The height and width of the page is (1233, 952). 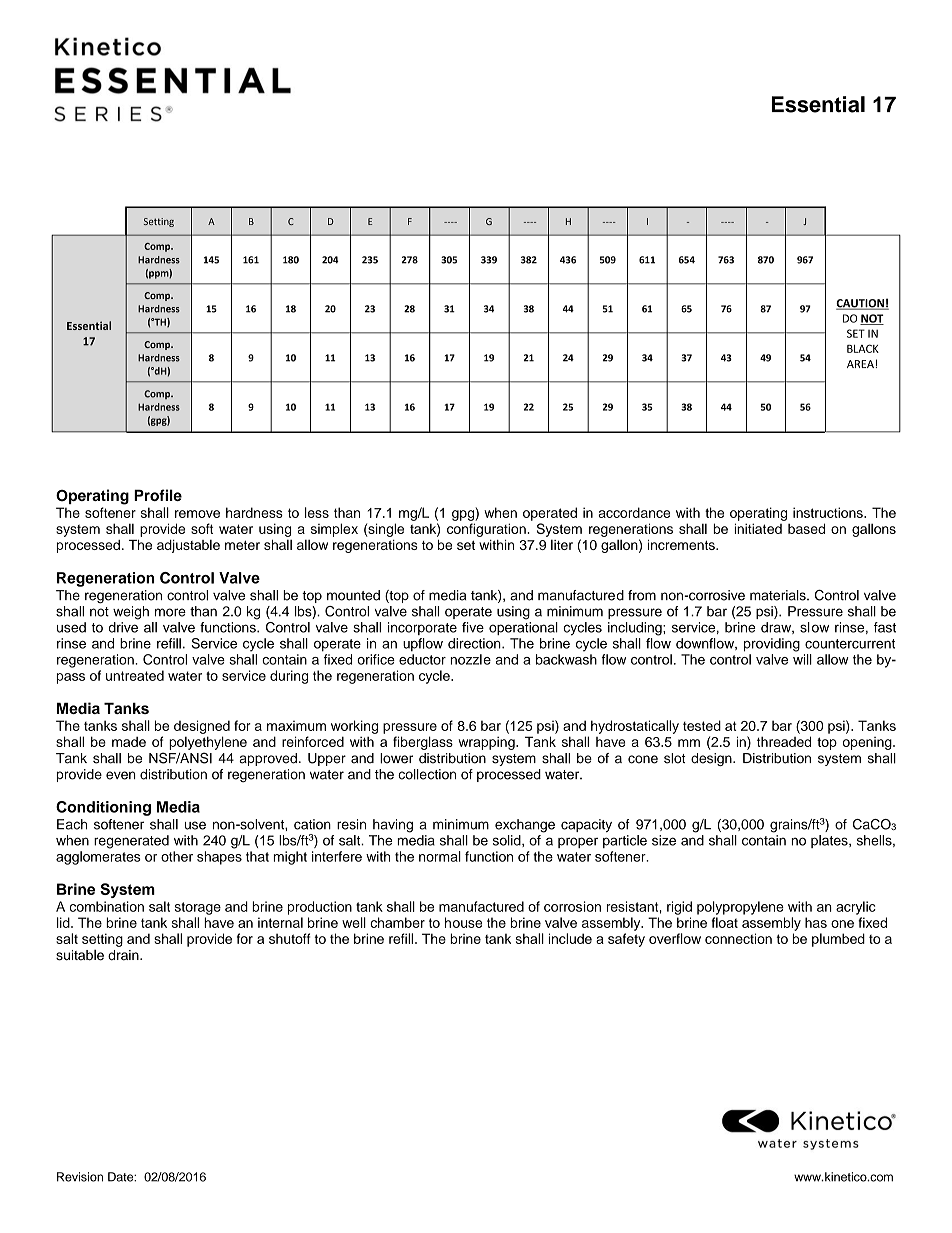 I want to click on Revision, so click(x=80, y=1177).
